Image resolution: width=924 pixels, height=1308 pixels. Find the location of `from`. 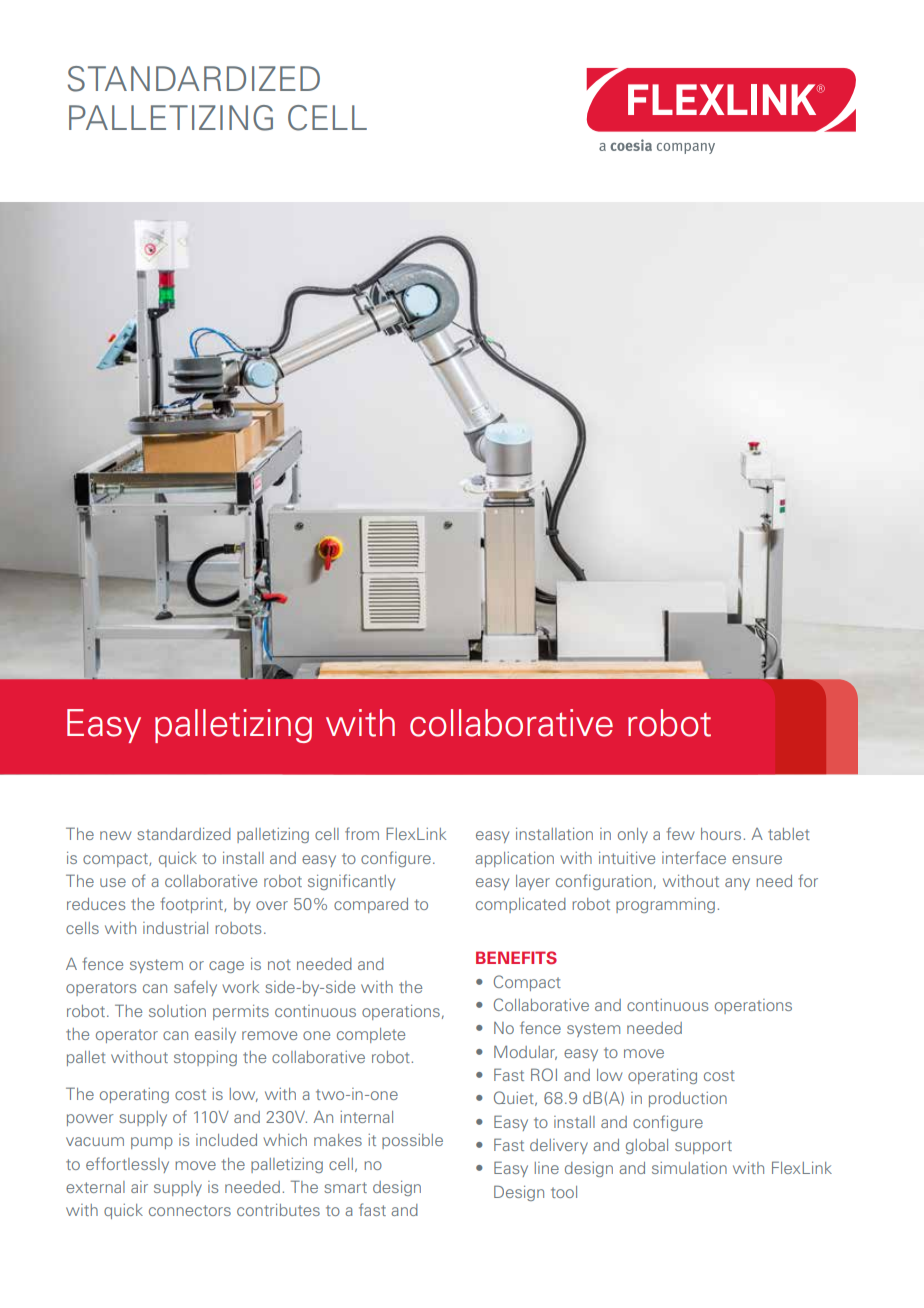

from is located at coordinates (362, 833).
